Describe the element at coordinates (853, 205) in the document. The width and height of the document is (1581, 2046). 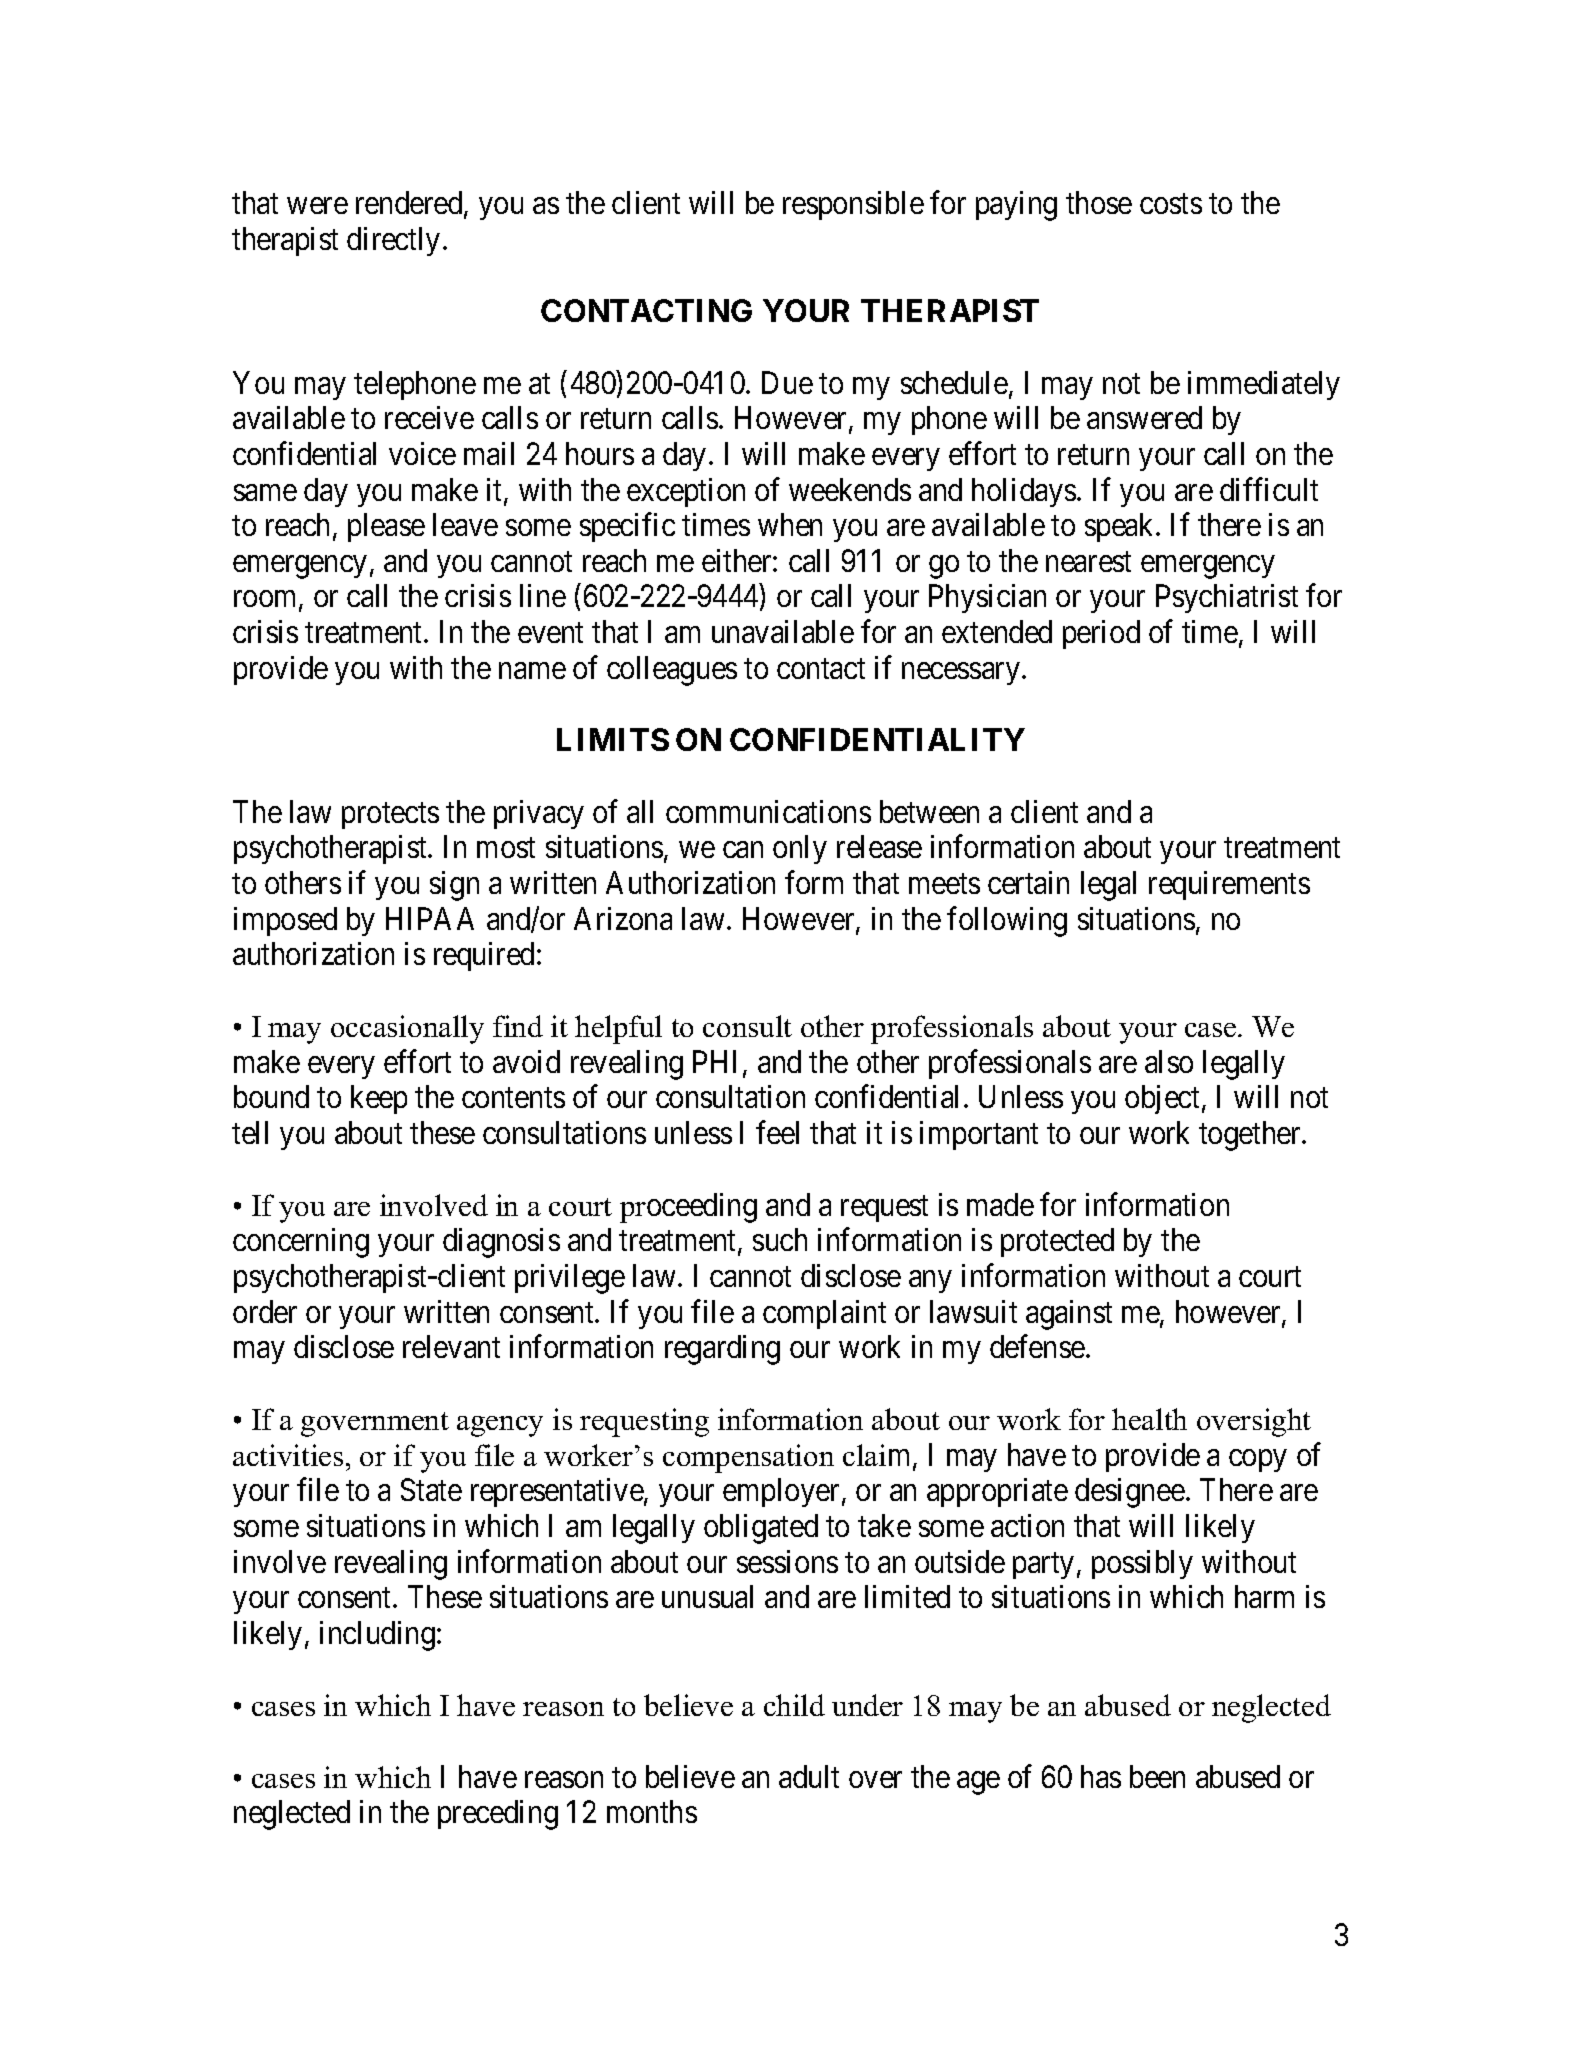
I see `responsible` at that location.
